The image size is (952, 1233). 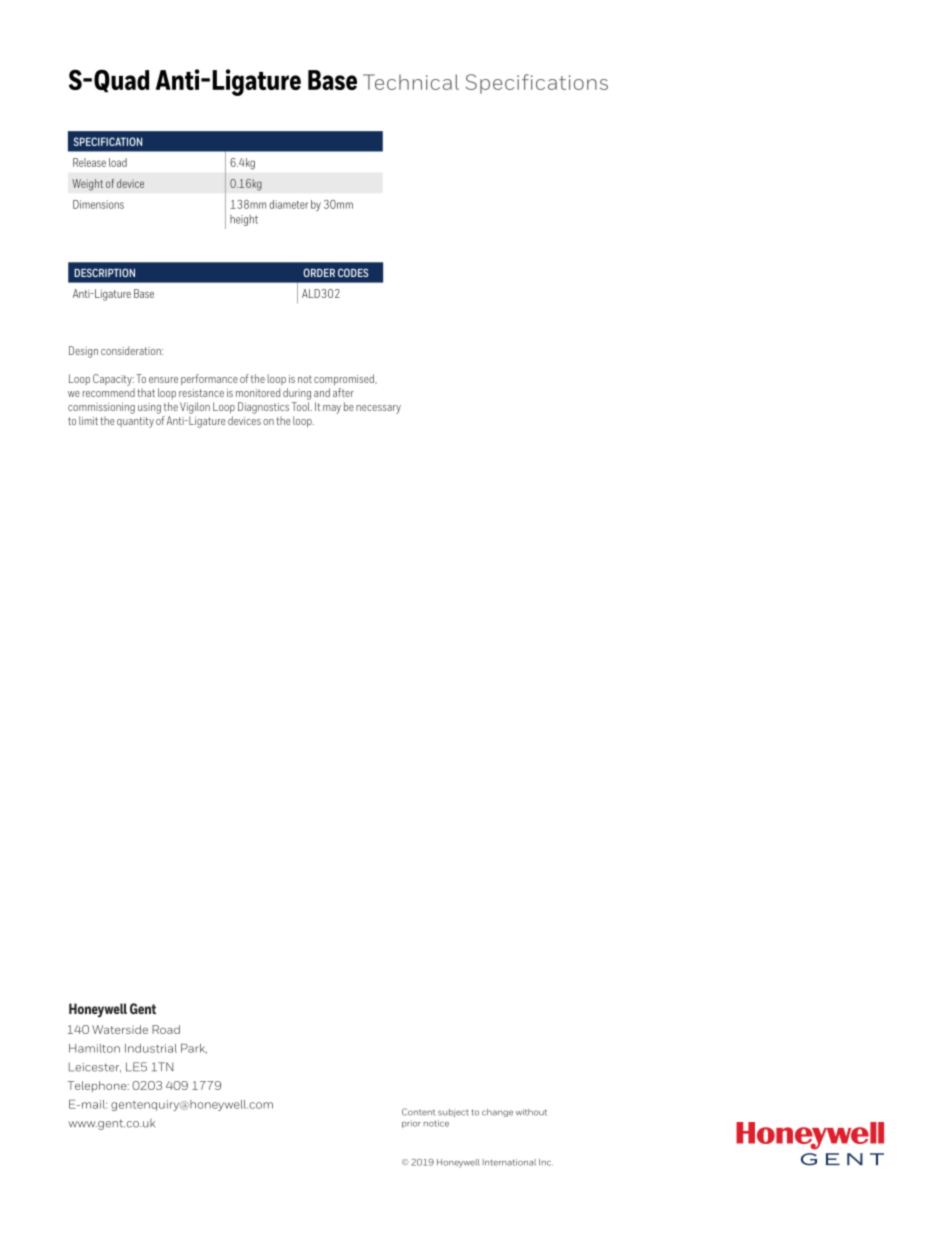 What do you see at coordinates (332, 409) in the screenshot?
I see `may` at bounding box center [332, 409].
